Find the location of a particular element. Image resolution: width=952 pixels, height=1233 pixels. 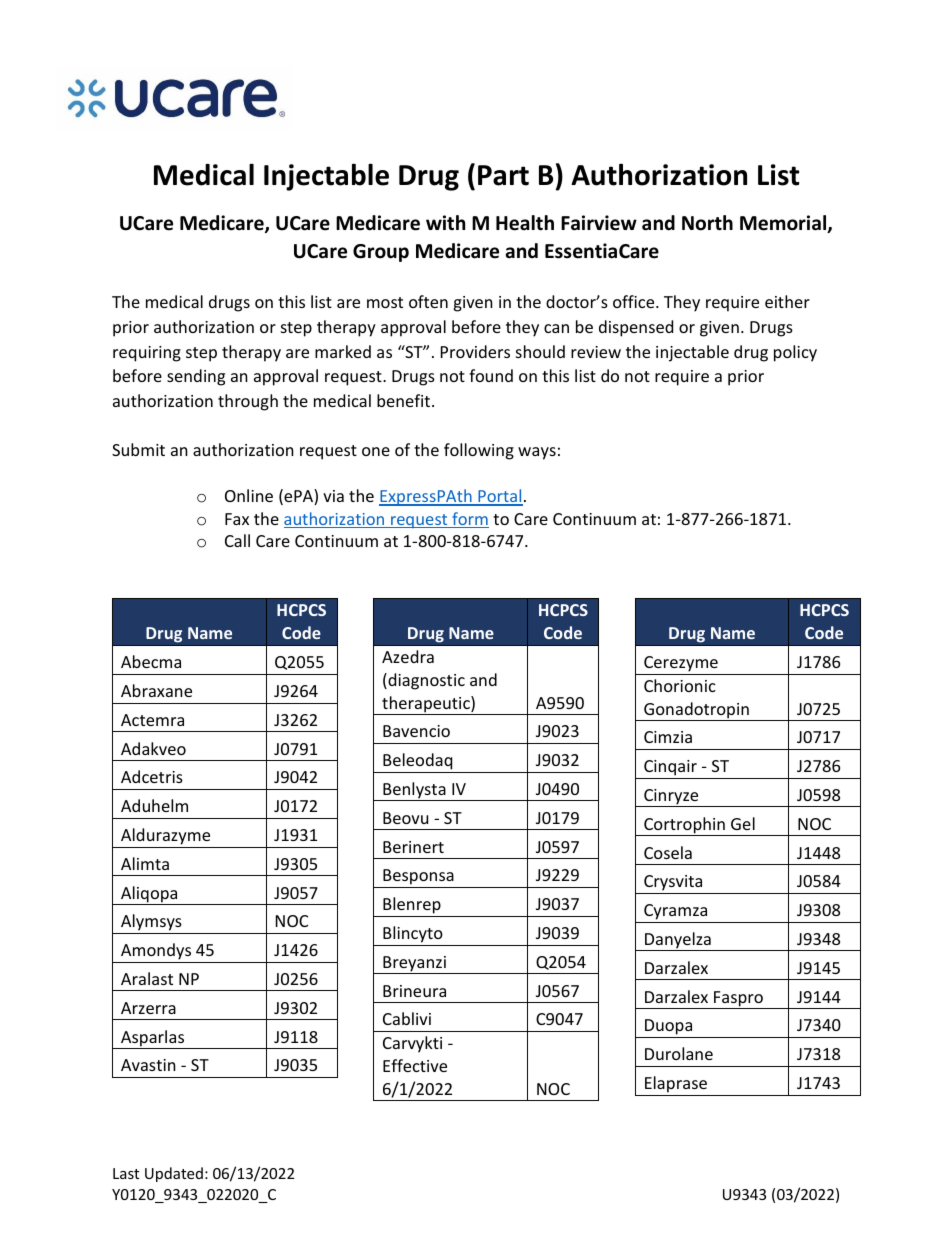

North is located at coordinates (707, 223).
